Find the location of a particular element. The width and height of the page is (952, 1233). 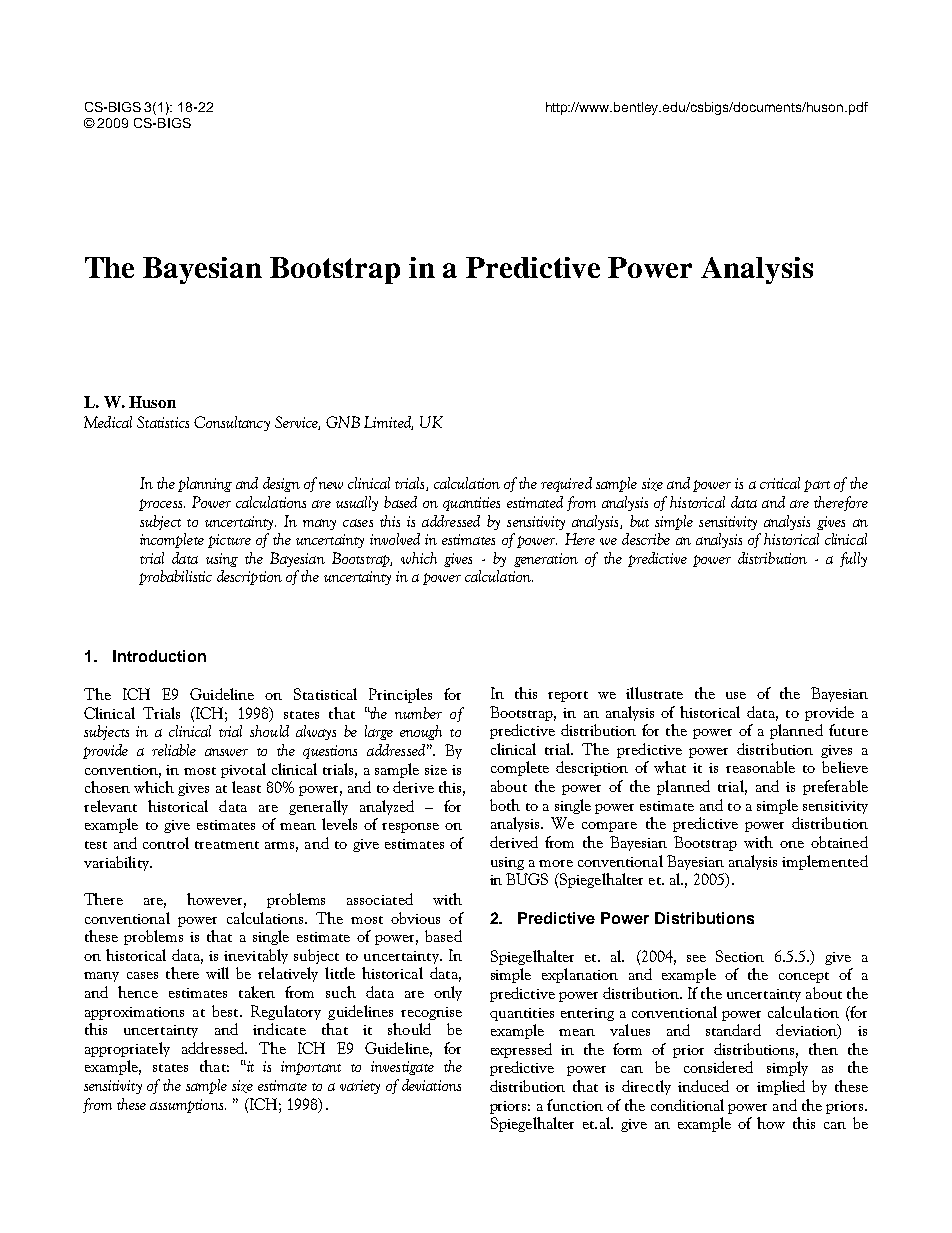

investigate is located at coordinates (402, 1068).
